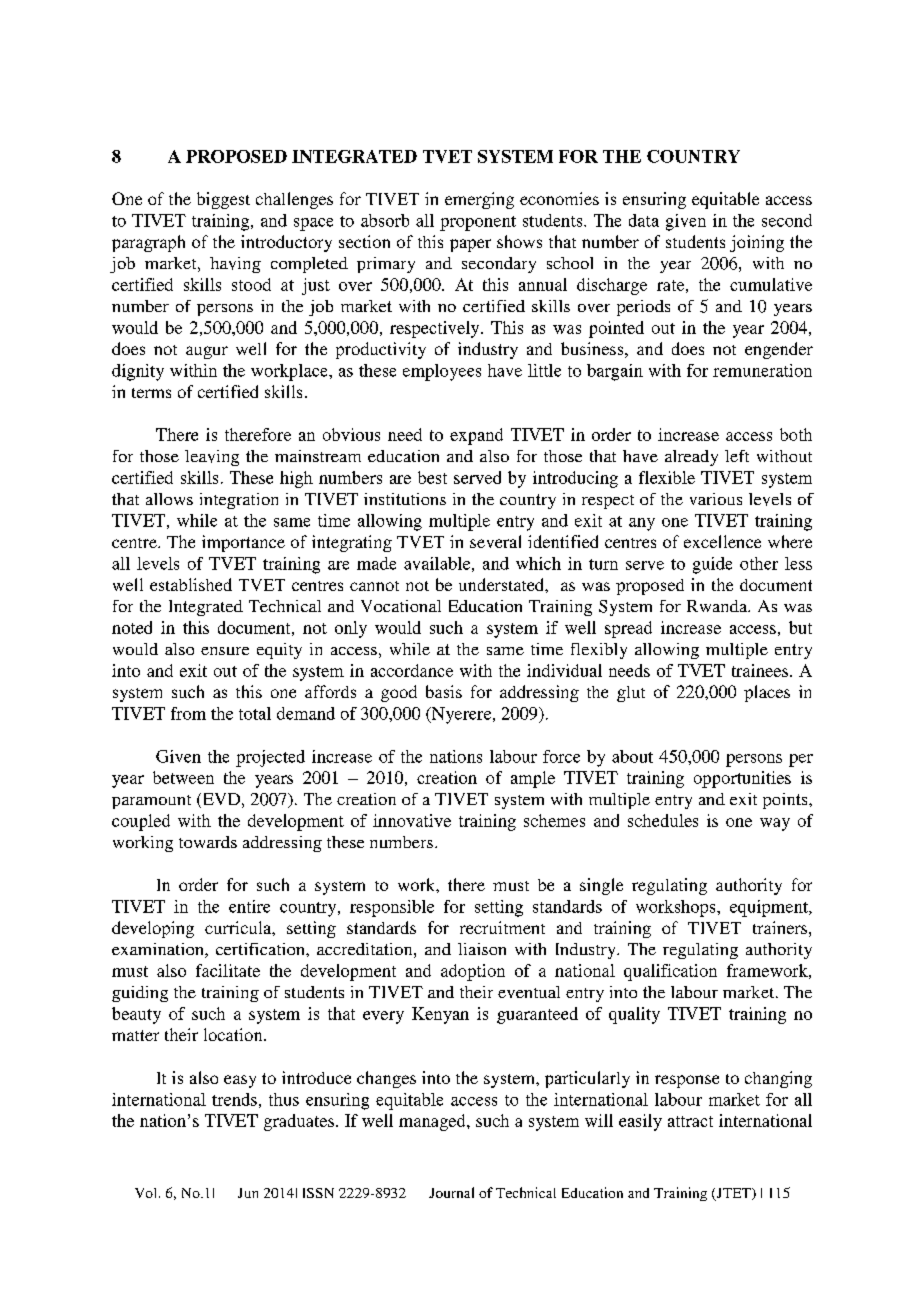 The image size is (924, 1308). I want to click on importance, so click(243, 543).
